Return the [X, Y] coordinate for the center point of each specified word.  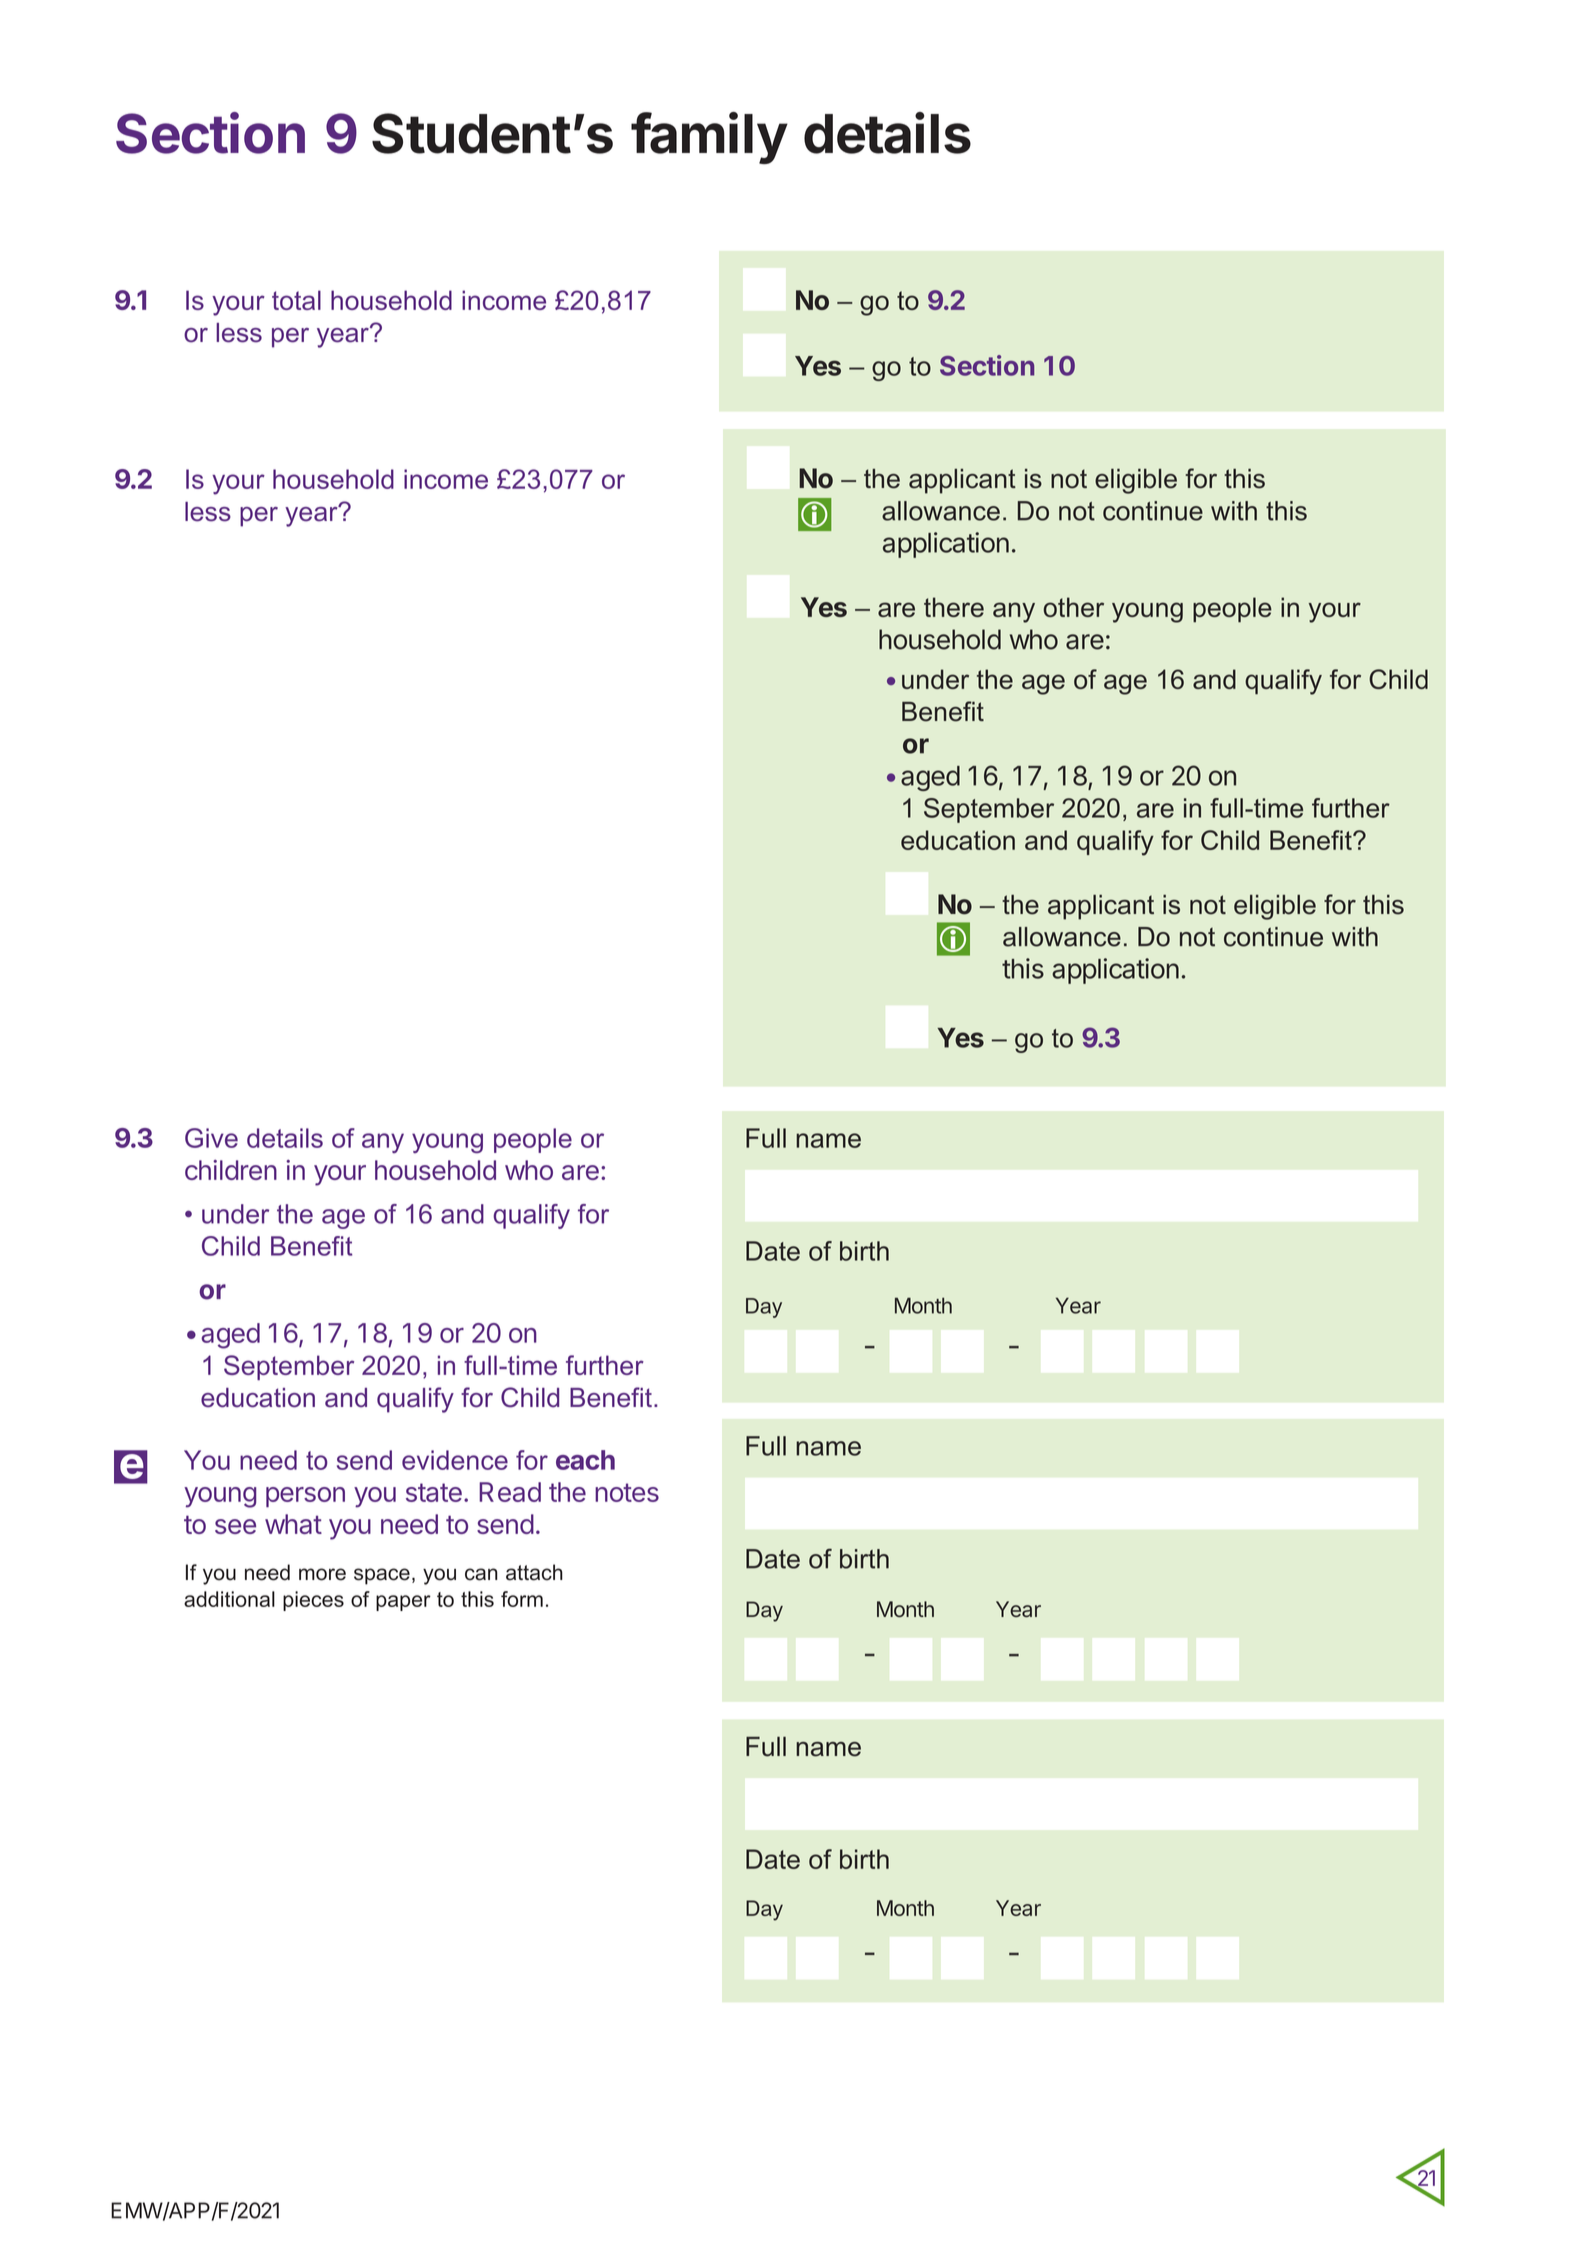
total [296, 300]
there [954, 607]
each [585, 1460]
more [322, 1574]
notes [627, 1492]
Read [510, 1492]
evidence [455, 1460]
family [709, 138]
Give [211, 1138]
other [1074, 607]
